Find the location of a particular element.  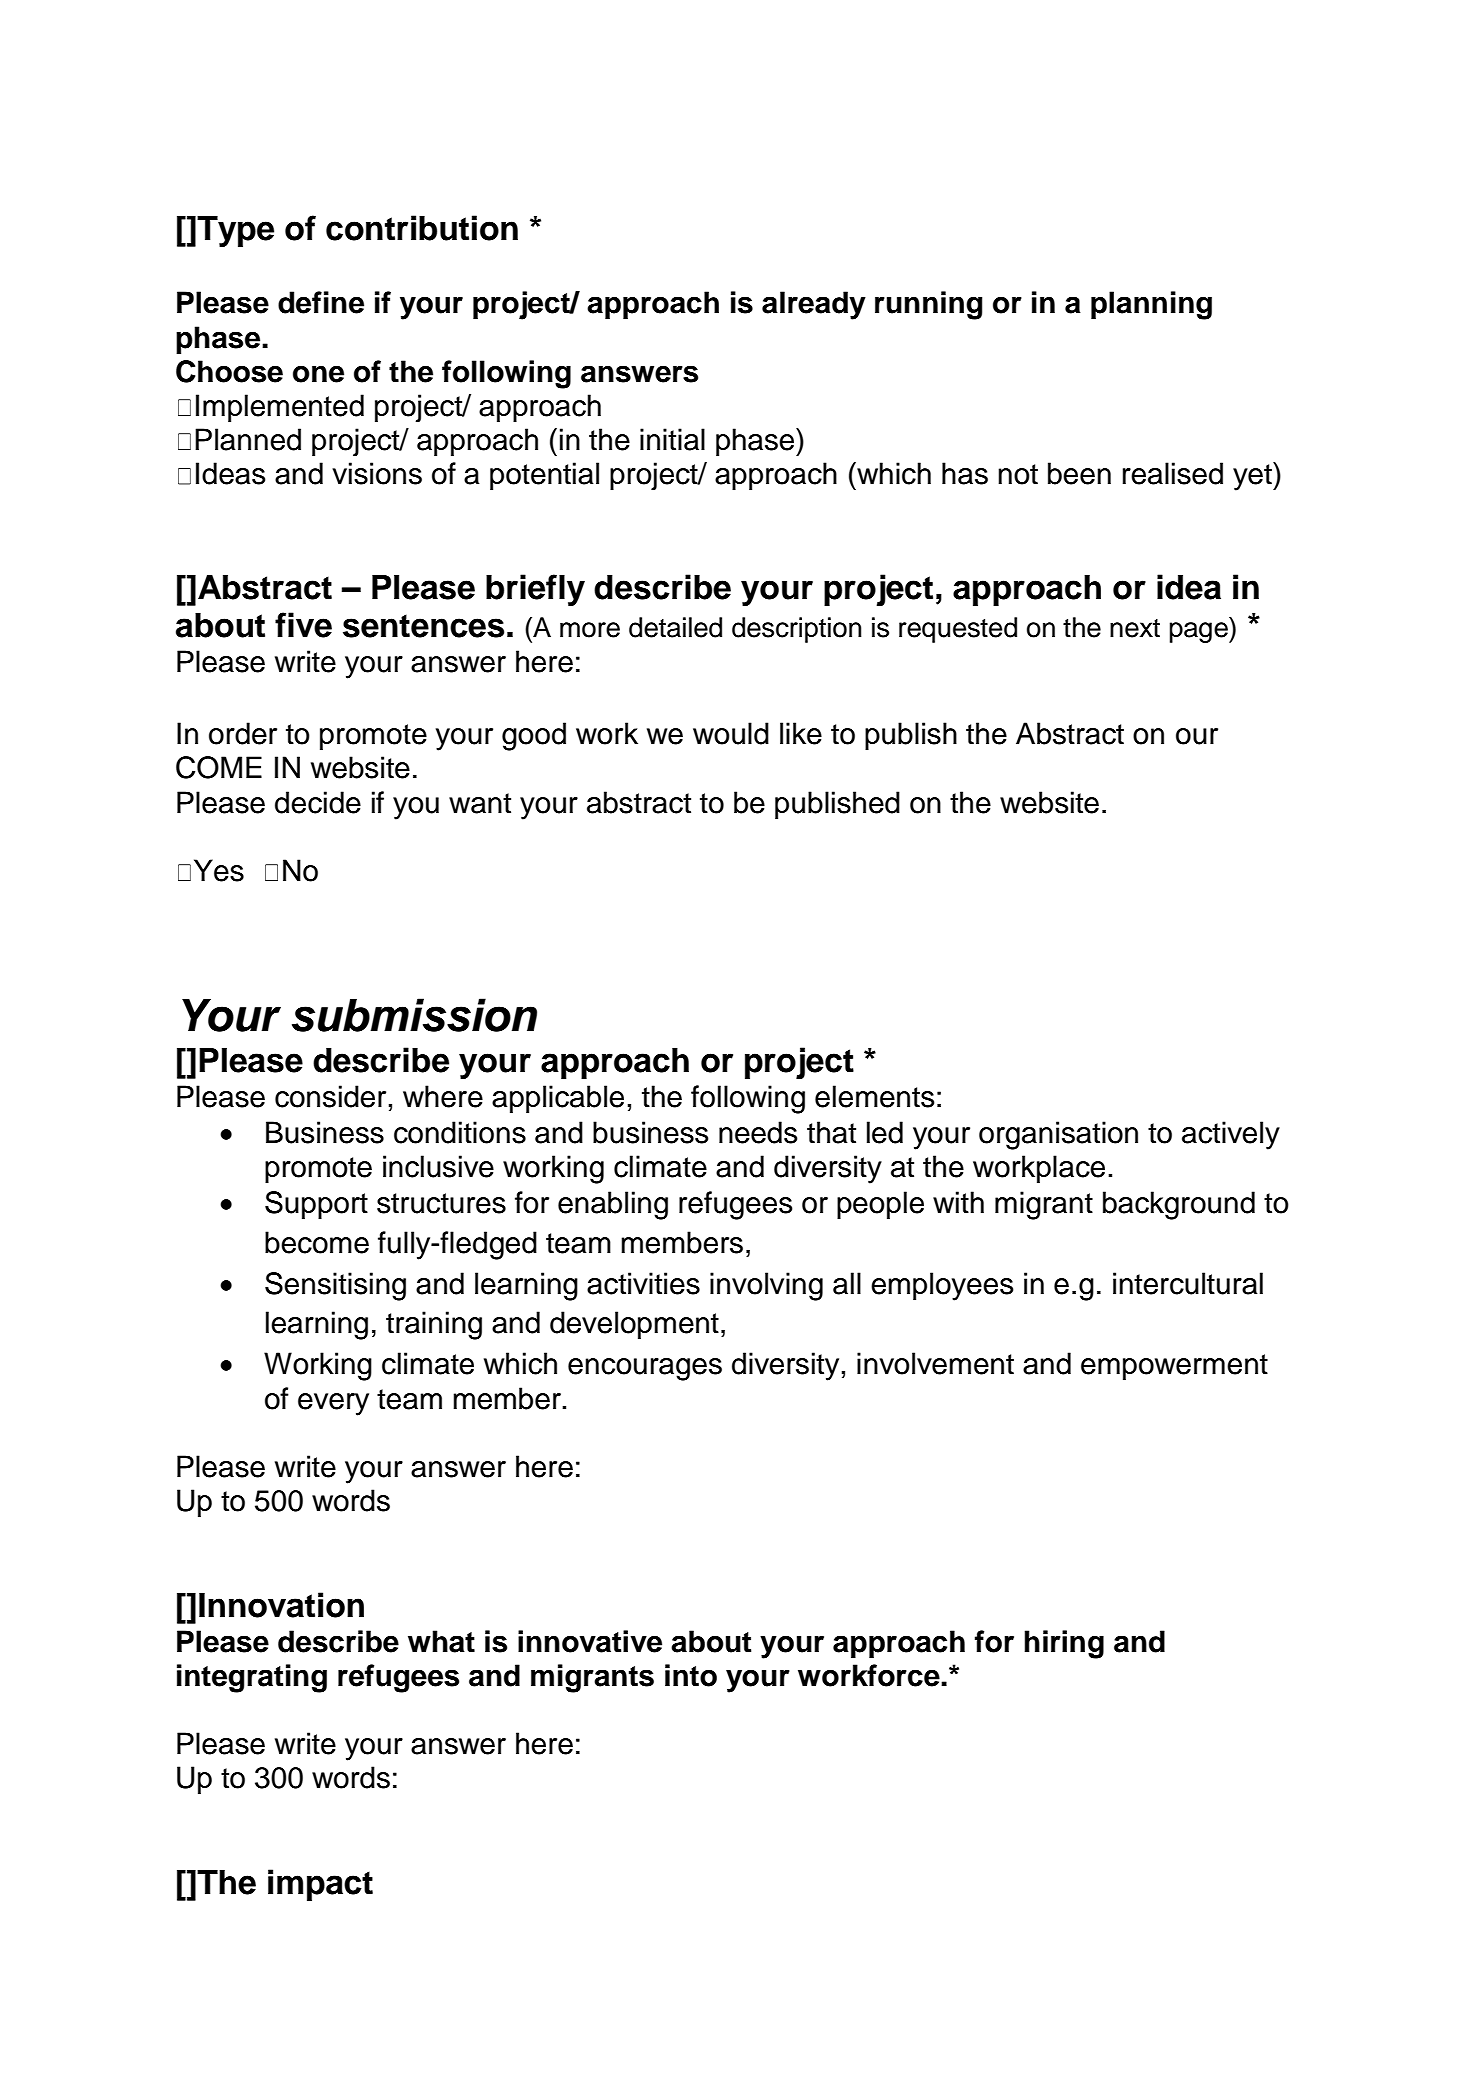

next is located at coordinates (1135, 628).
